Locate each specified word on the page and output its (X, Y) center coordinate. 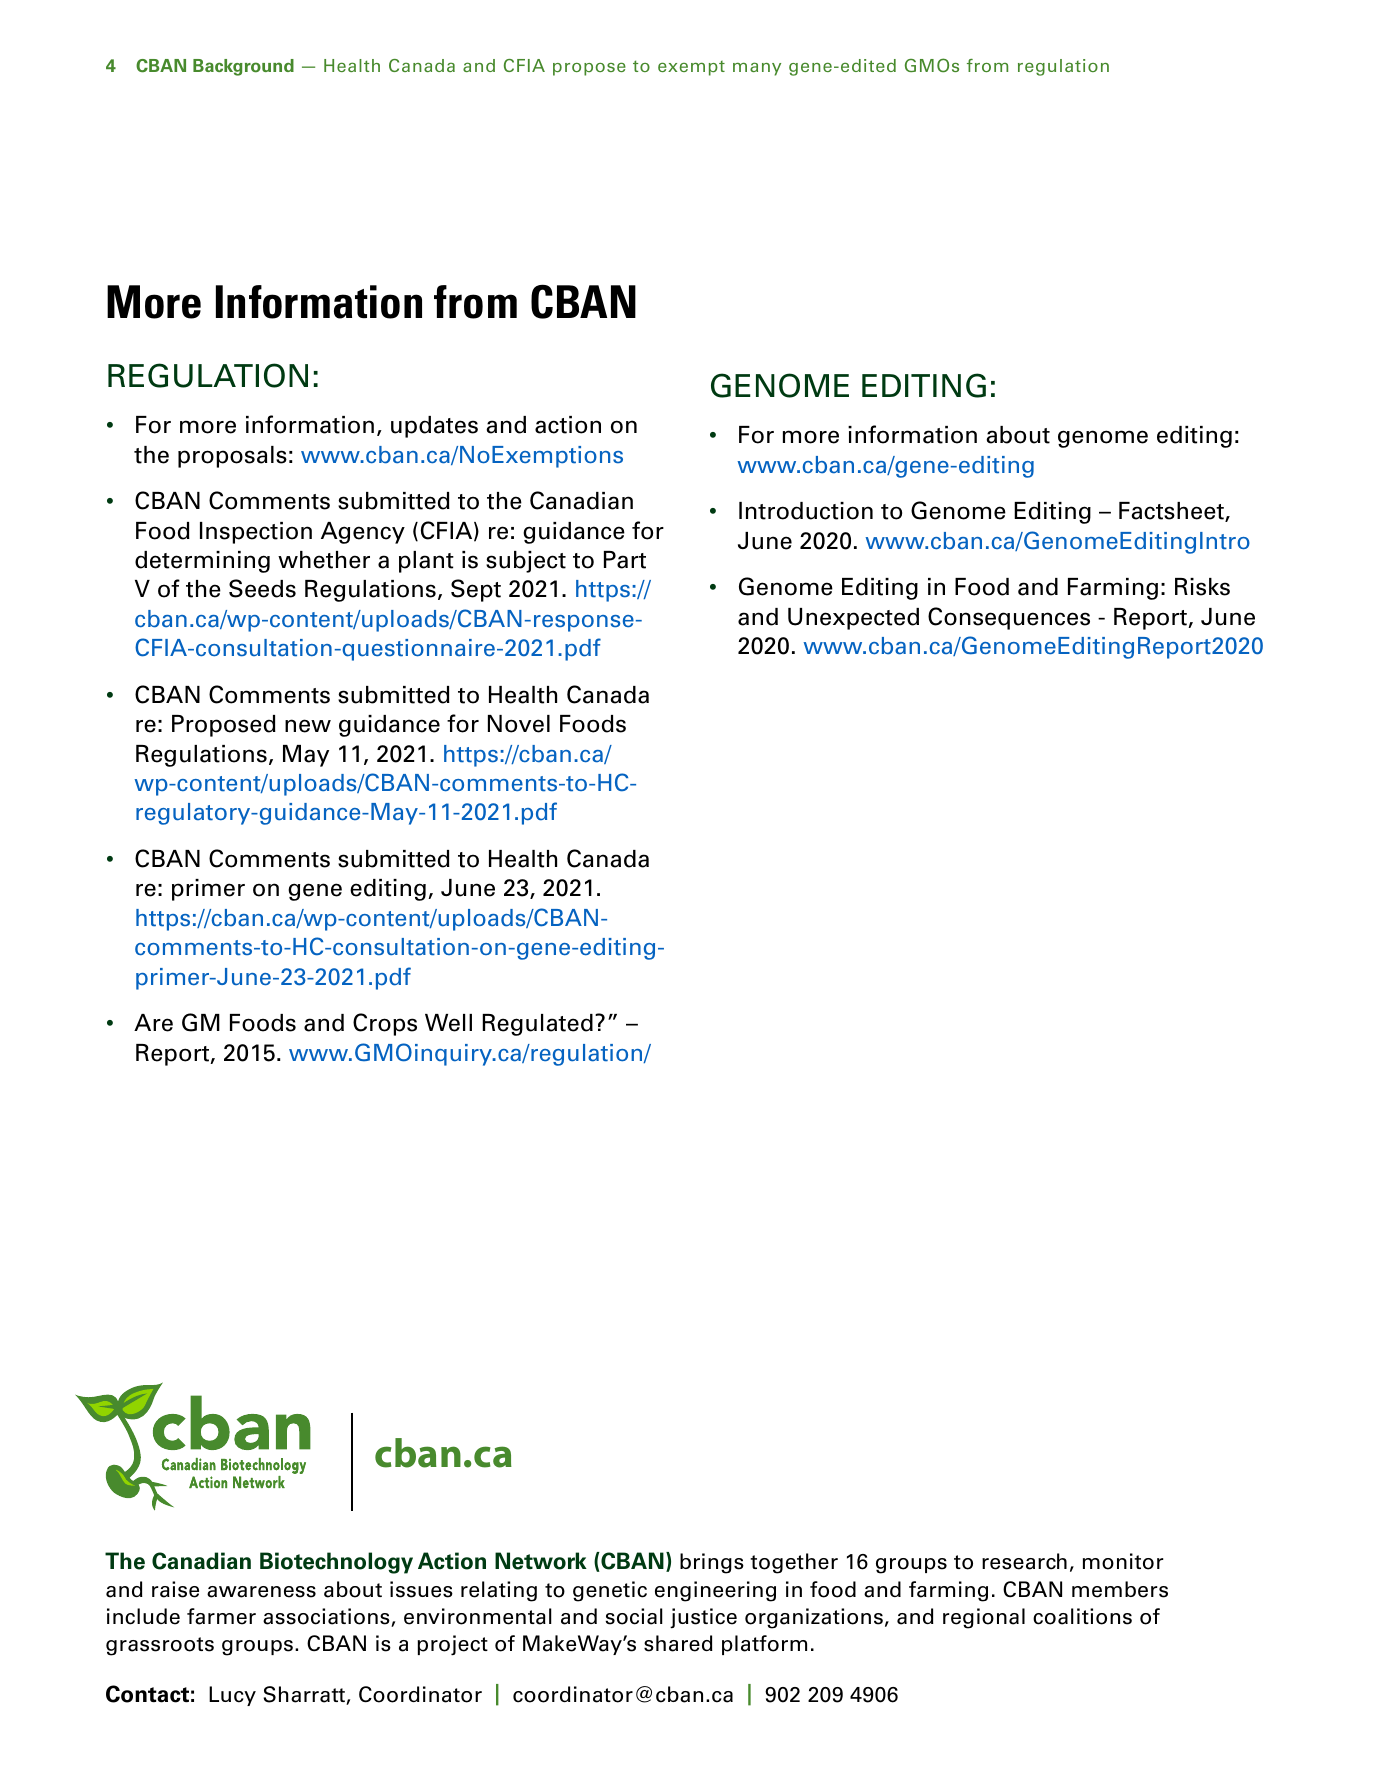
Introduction (806, 511)
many (757, 69)
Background (243, 67)
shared (678, 1643)
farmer (221, 1616)
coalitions (1082, 1616)
